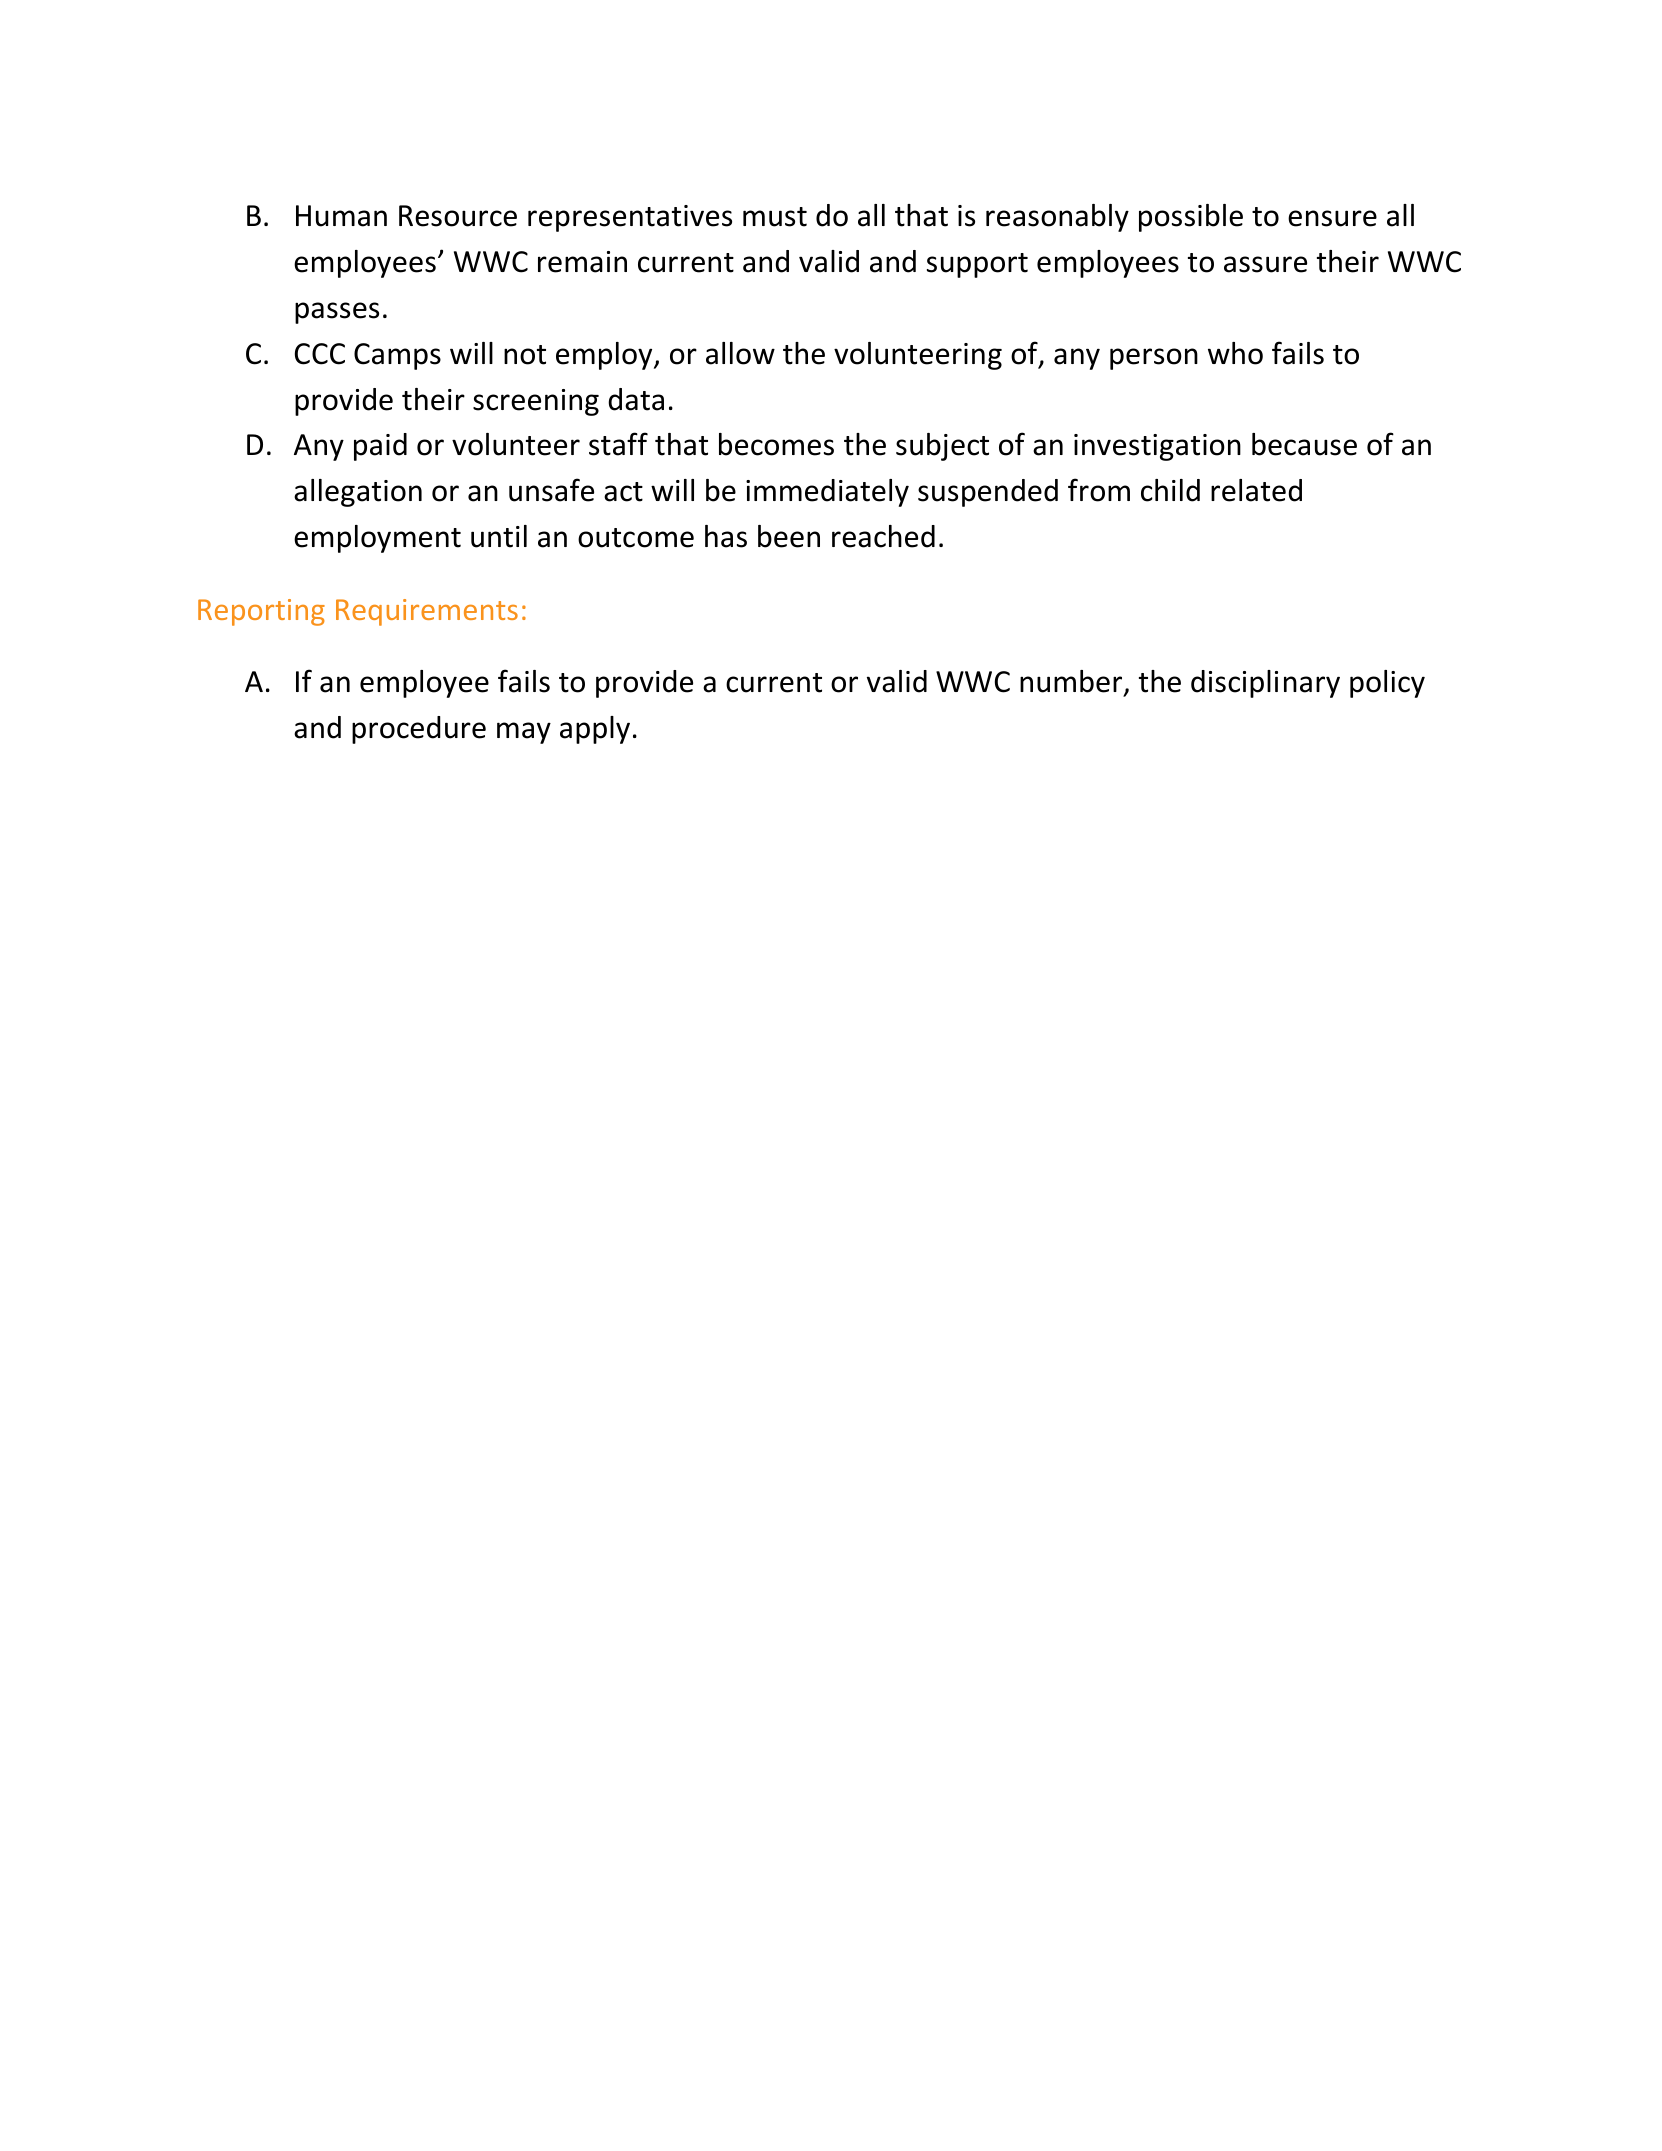 This screenshot has width=1662, height=2151. I want to click on related, so click(1256, 490).
